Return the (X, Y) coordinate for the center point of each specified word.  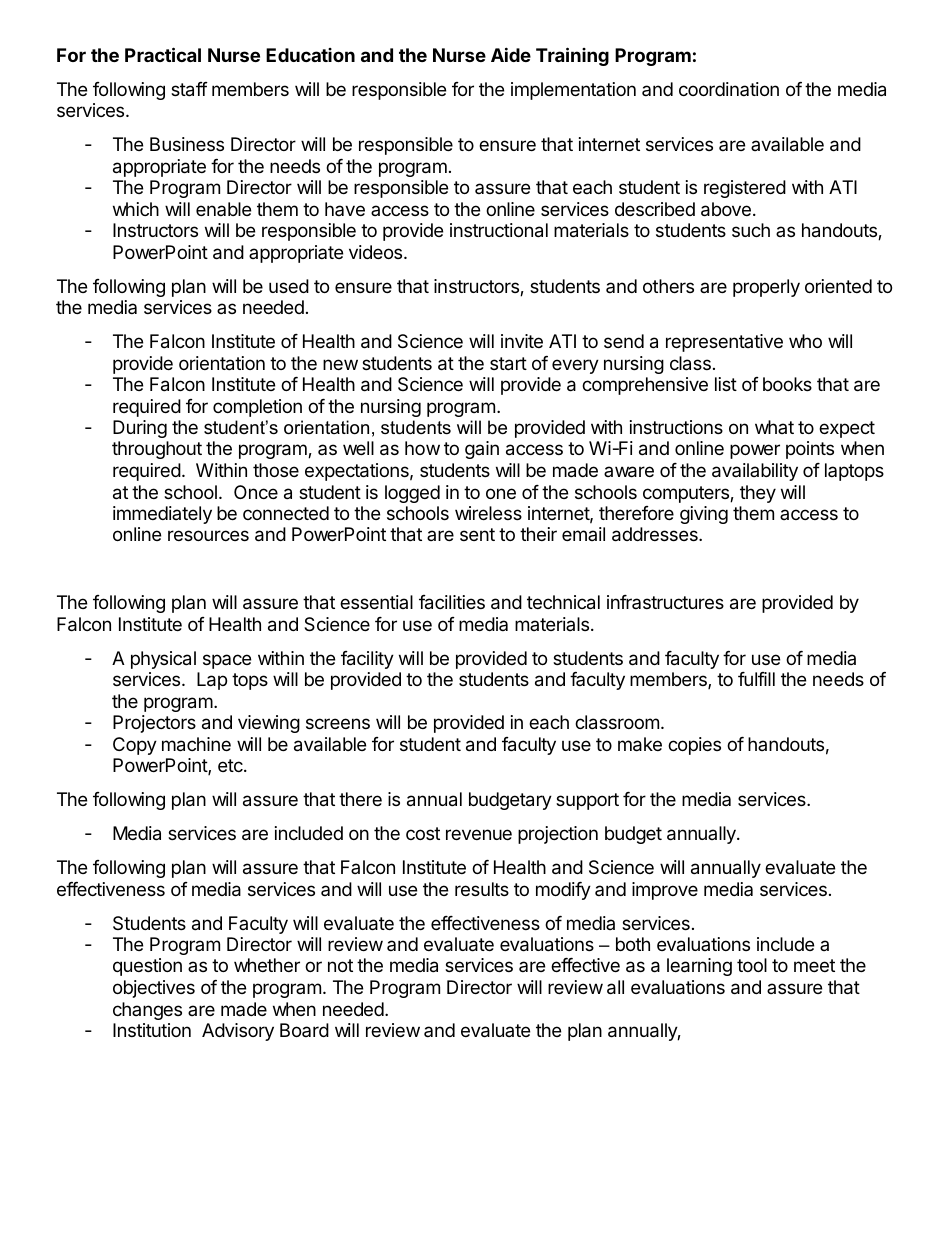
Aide (511, 54)
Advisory (238, 1032)
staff (189, 89)
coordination (729, 89)
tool (752, 965)
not (340, 965)
